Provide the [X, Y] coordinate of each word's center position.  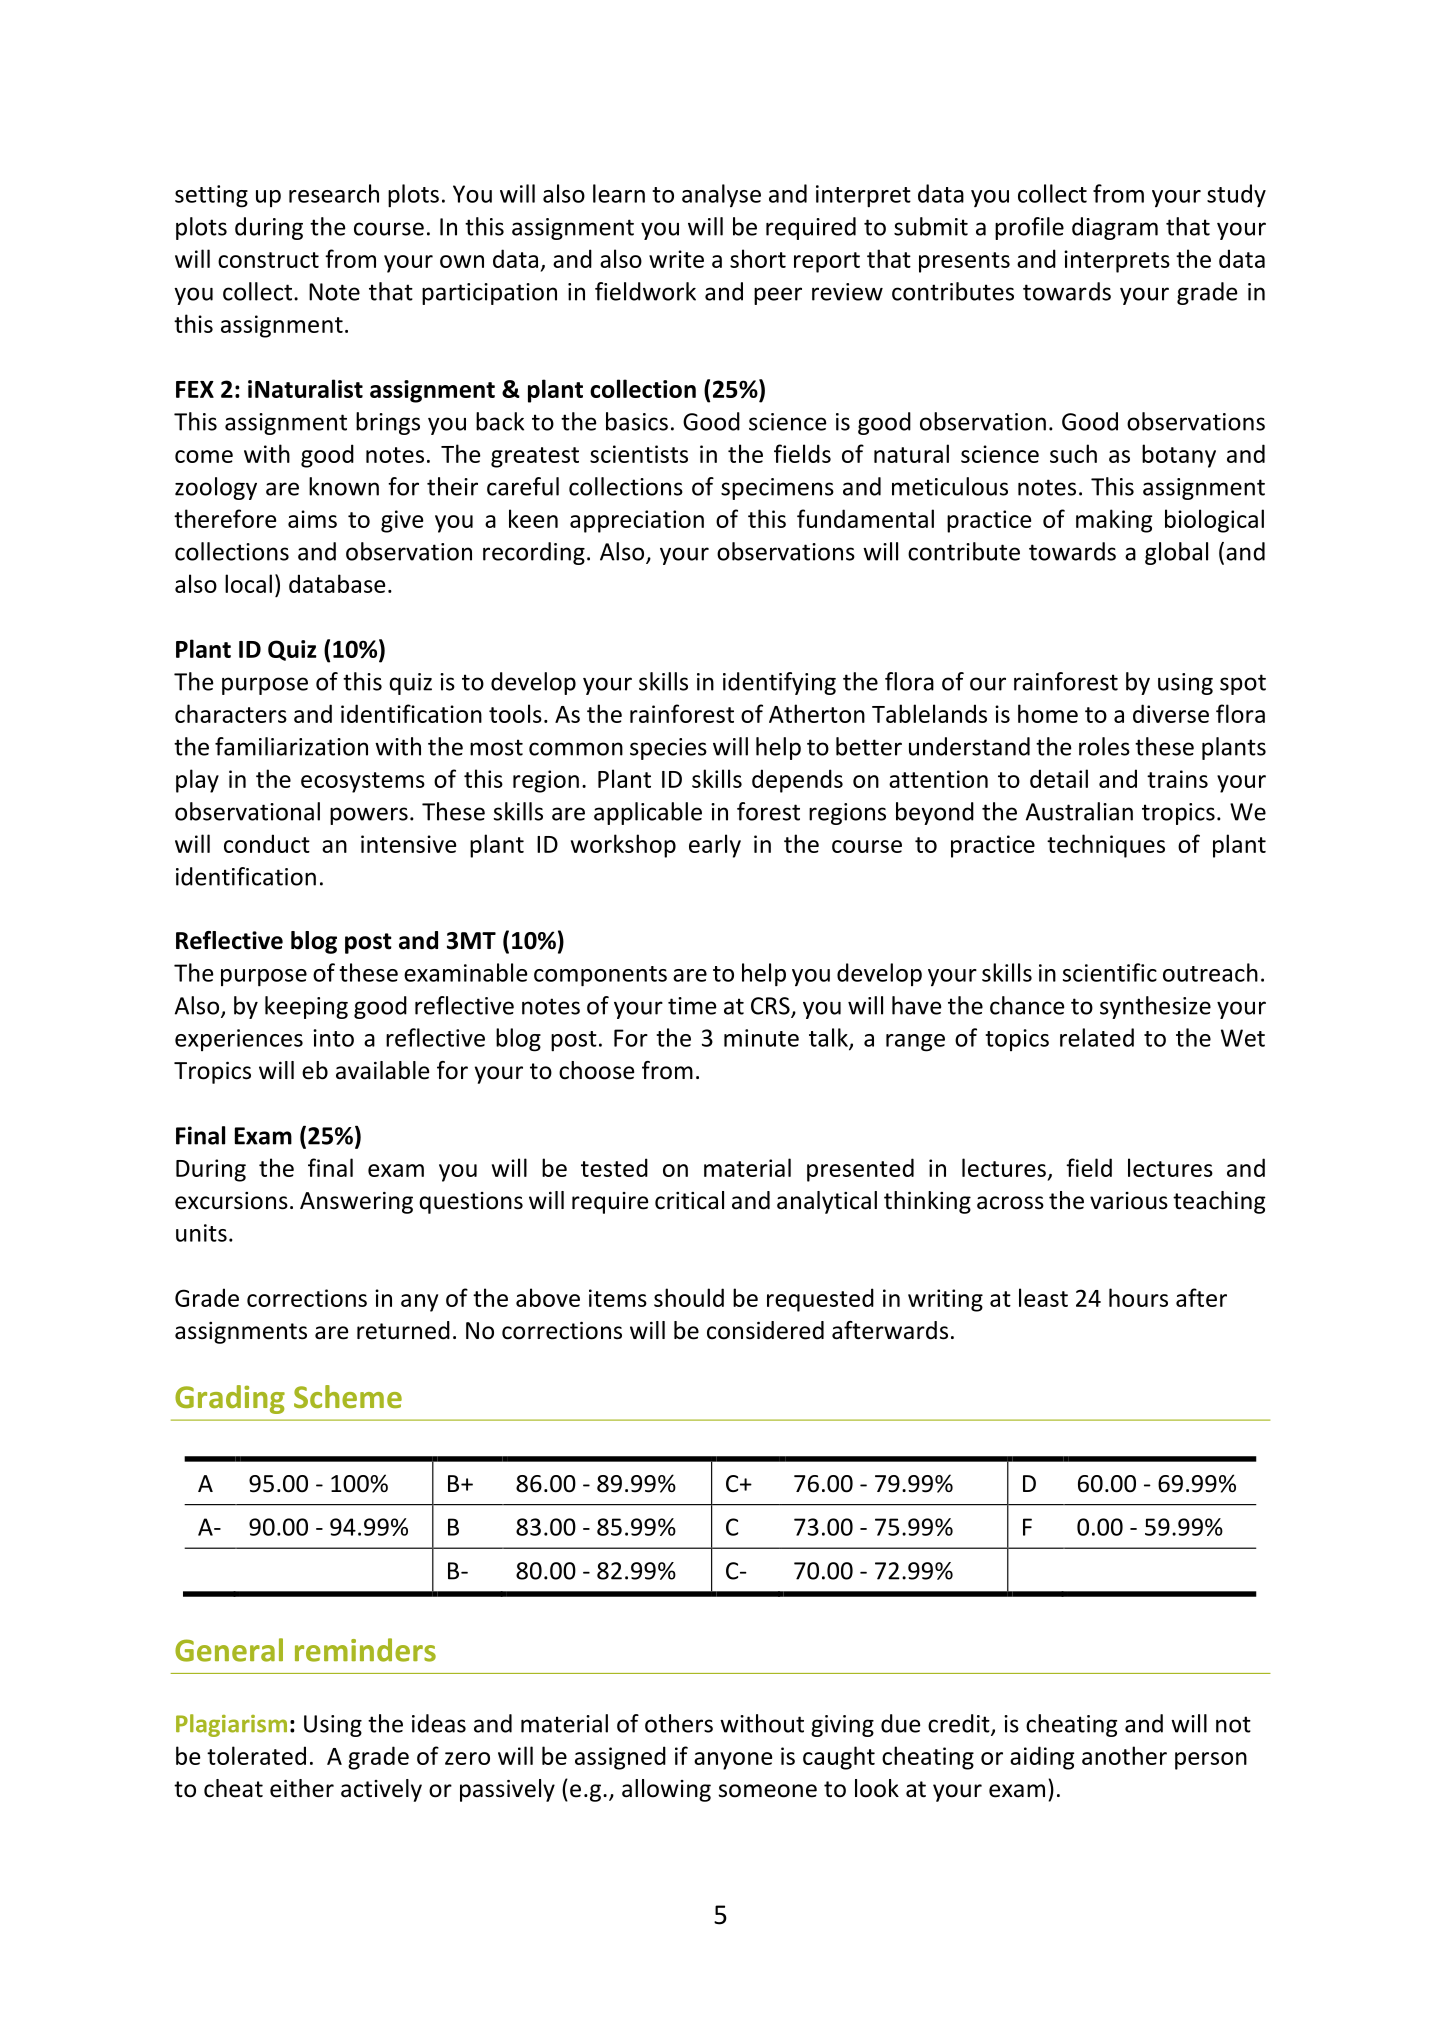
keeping [306, 1007]
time [692, 1006]
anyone [733, 1761]
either [302, 1788]
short [758, 258]
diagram [1115, 228]
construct [268, 260]
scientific [1110, 972]
